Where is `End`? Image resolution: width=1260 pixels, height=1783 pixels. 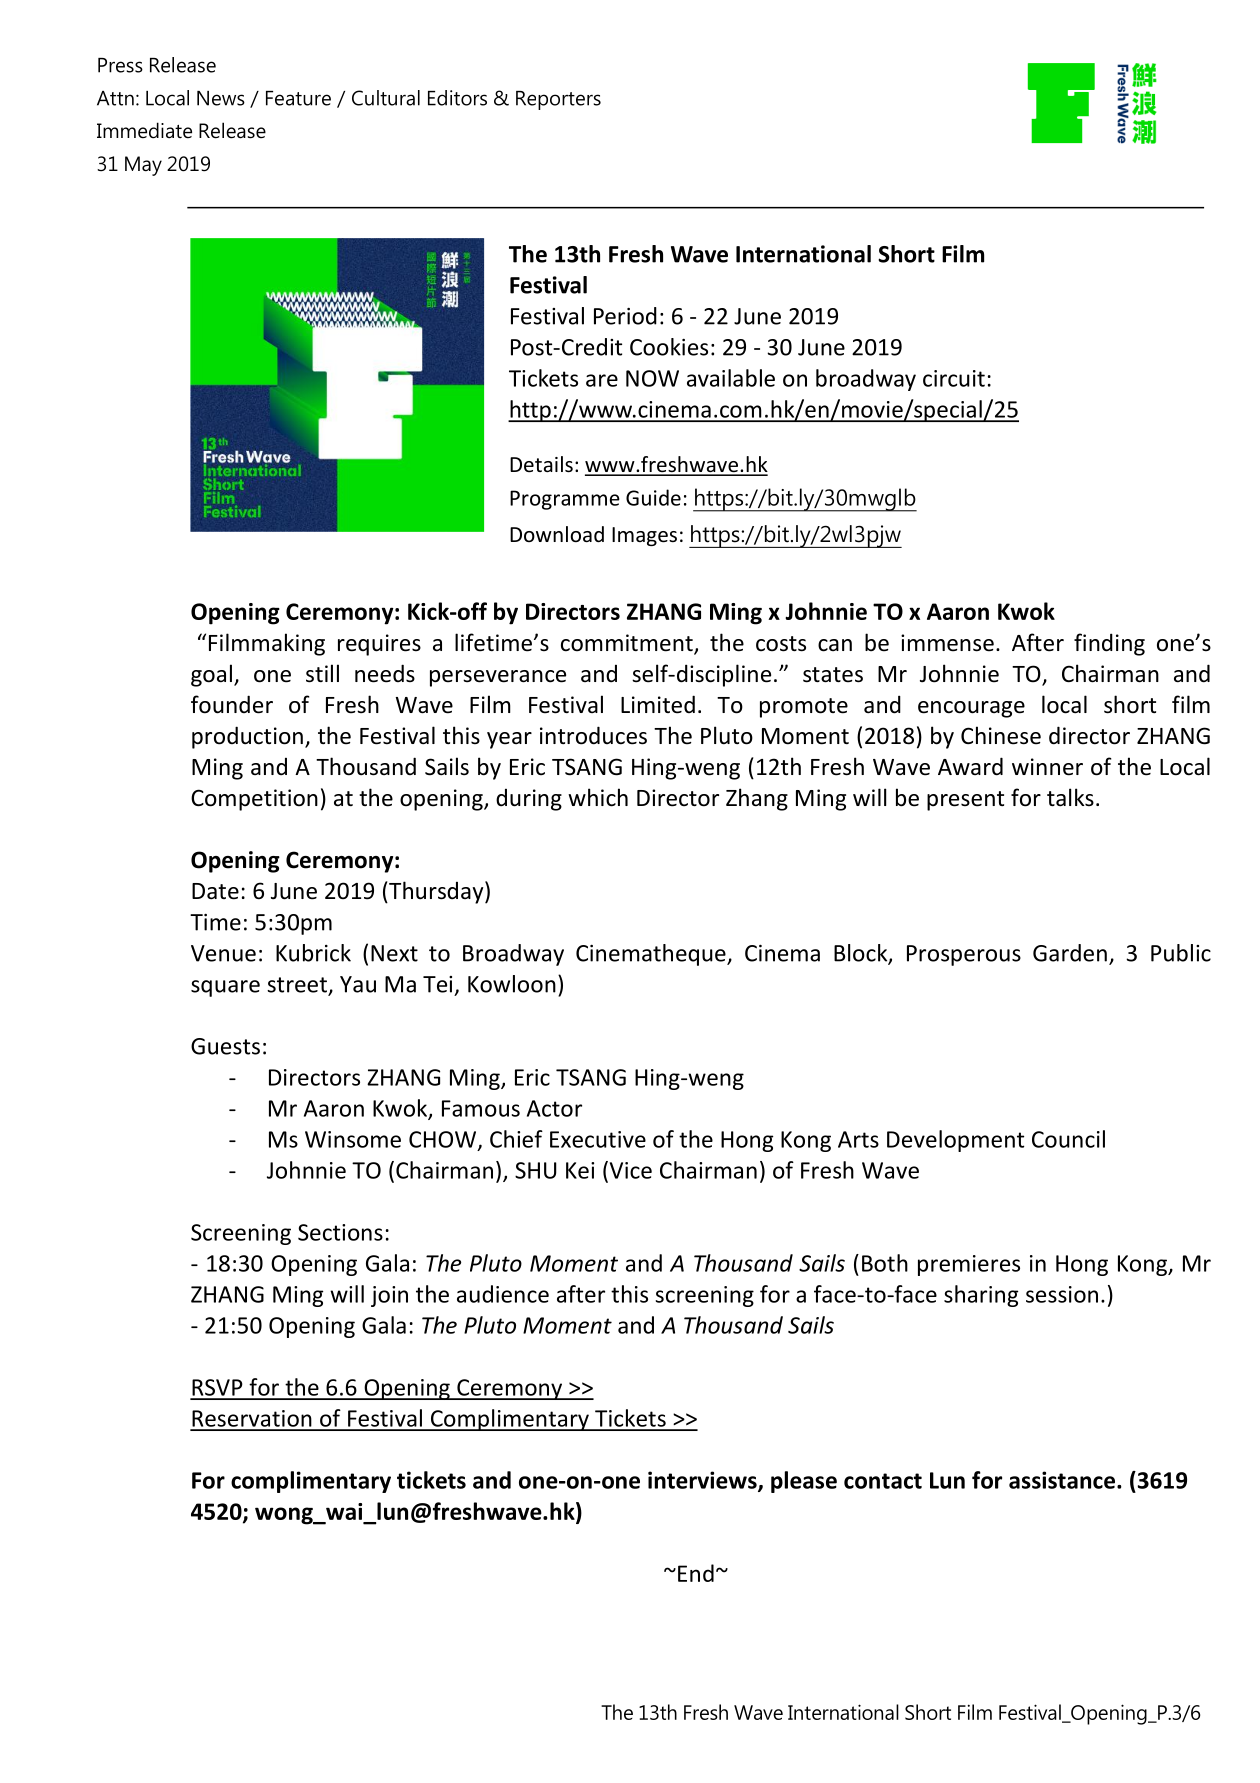
End is located at coordinates (696, 1573).
